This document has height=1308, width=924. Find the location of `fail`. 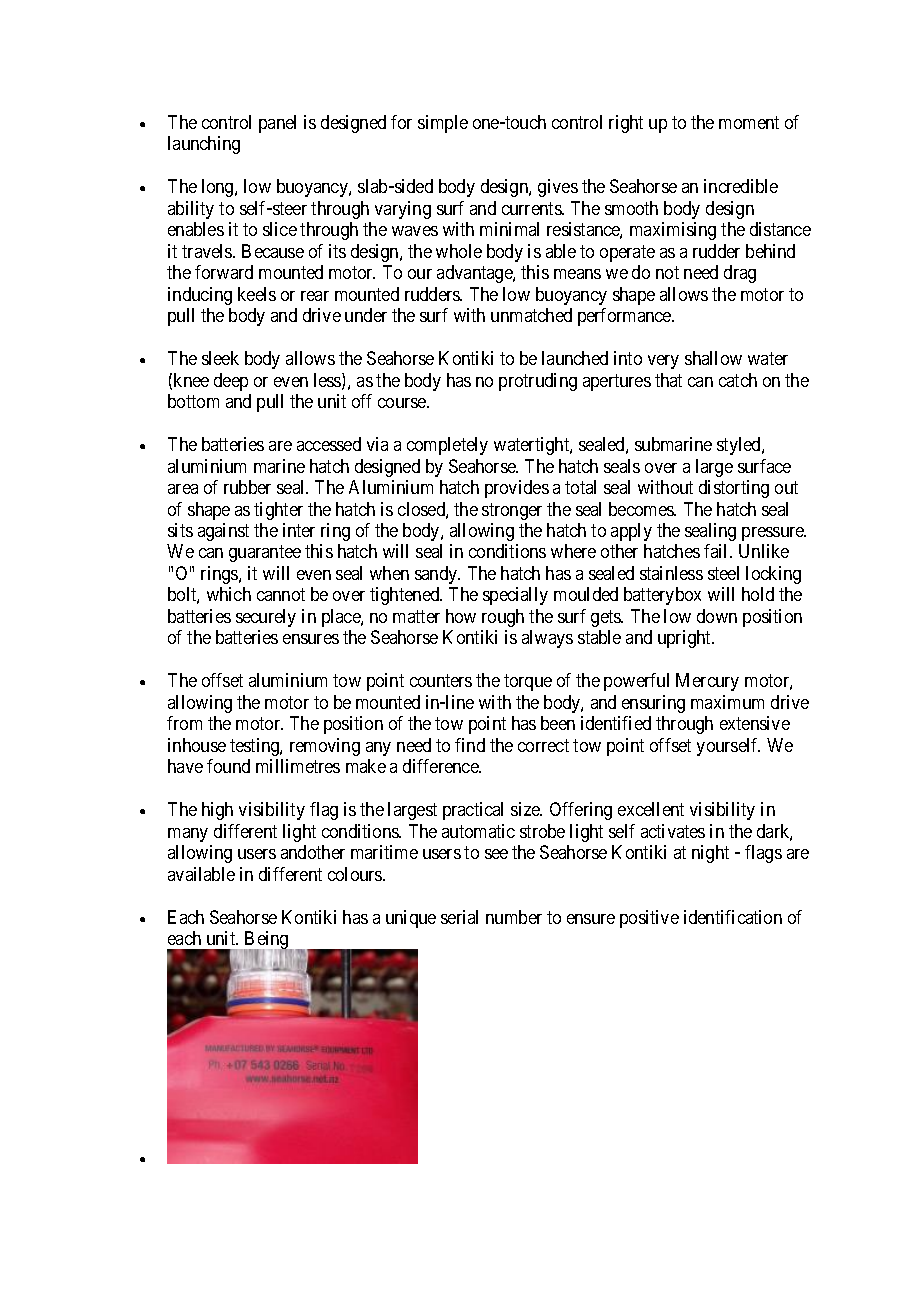

fail is located at coordinates (717, 551).
